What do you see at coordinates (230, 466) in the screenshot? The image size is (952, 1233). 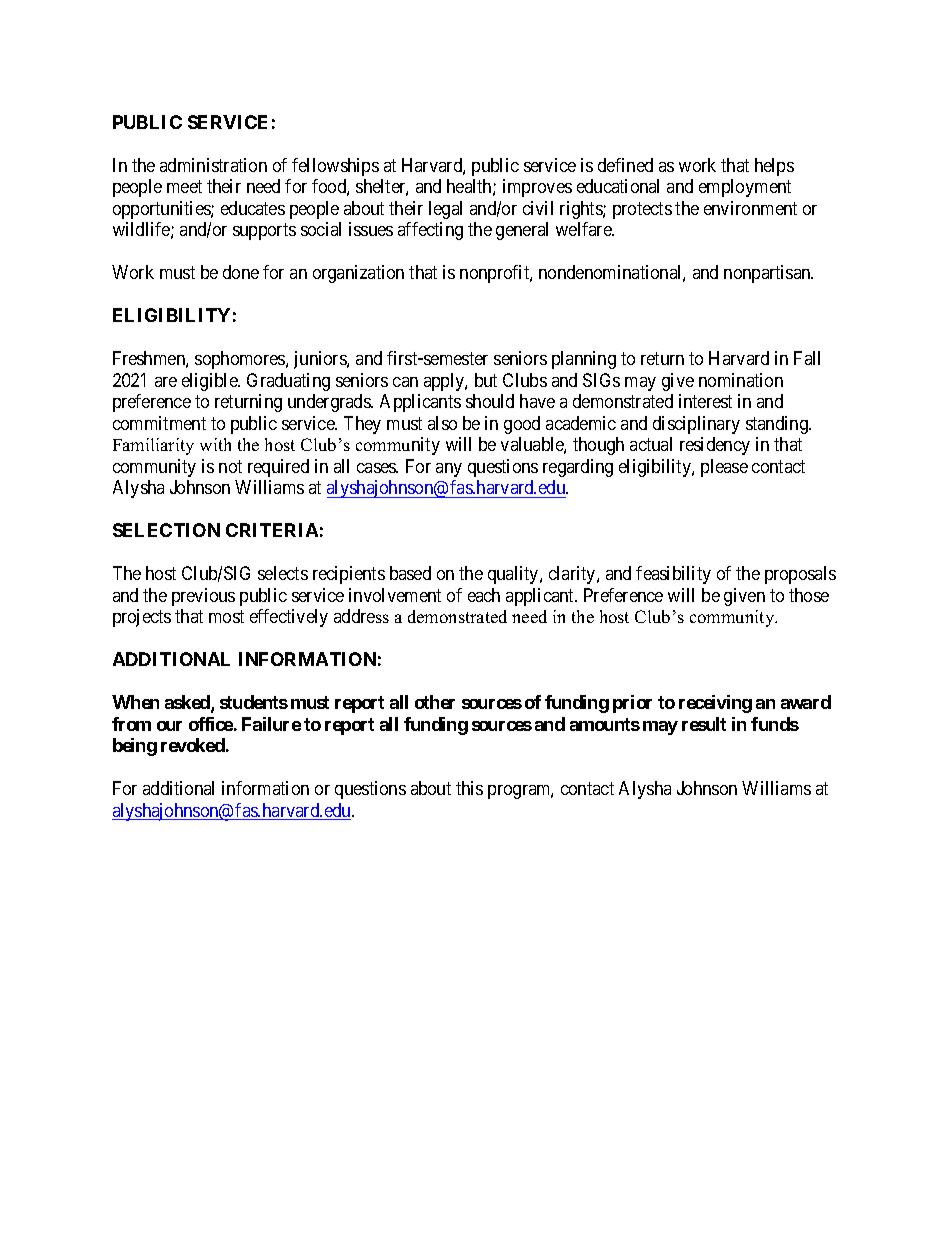 I see `not` at bounding box center [230, 466].
